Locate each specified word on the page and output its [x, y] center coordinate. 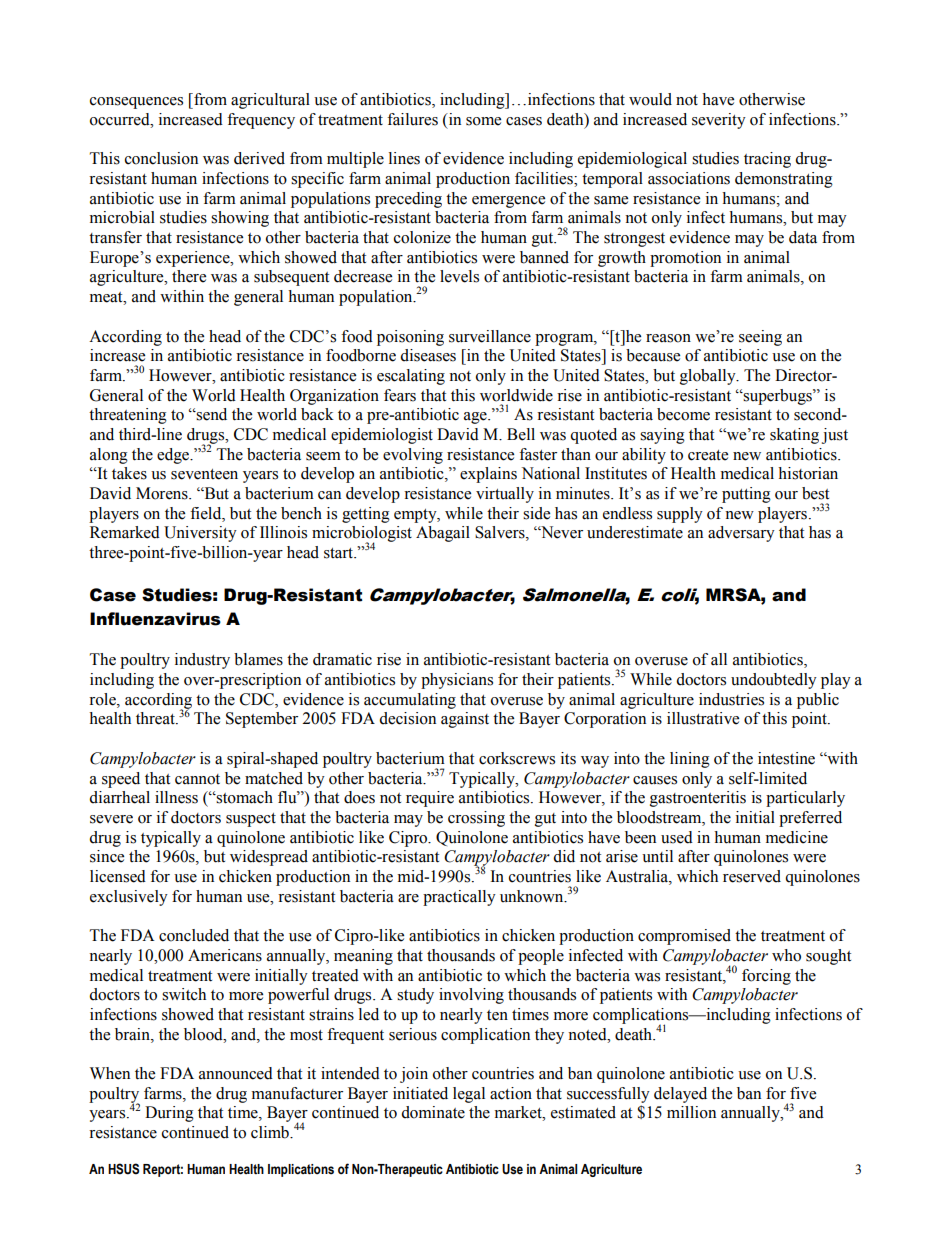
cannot [197, 779]
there [189, 276]
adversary [741, 534]
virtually [505, 495]
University [200, 534]
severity [719, 121]
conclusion [161, 158]
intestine [786, 758]
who [786, 955]
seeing [760, 338]
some [483, 121]
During [169, 1114]
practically [459, 898]
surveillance [490, 336]
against [465, 720]
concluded [194, 935]
